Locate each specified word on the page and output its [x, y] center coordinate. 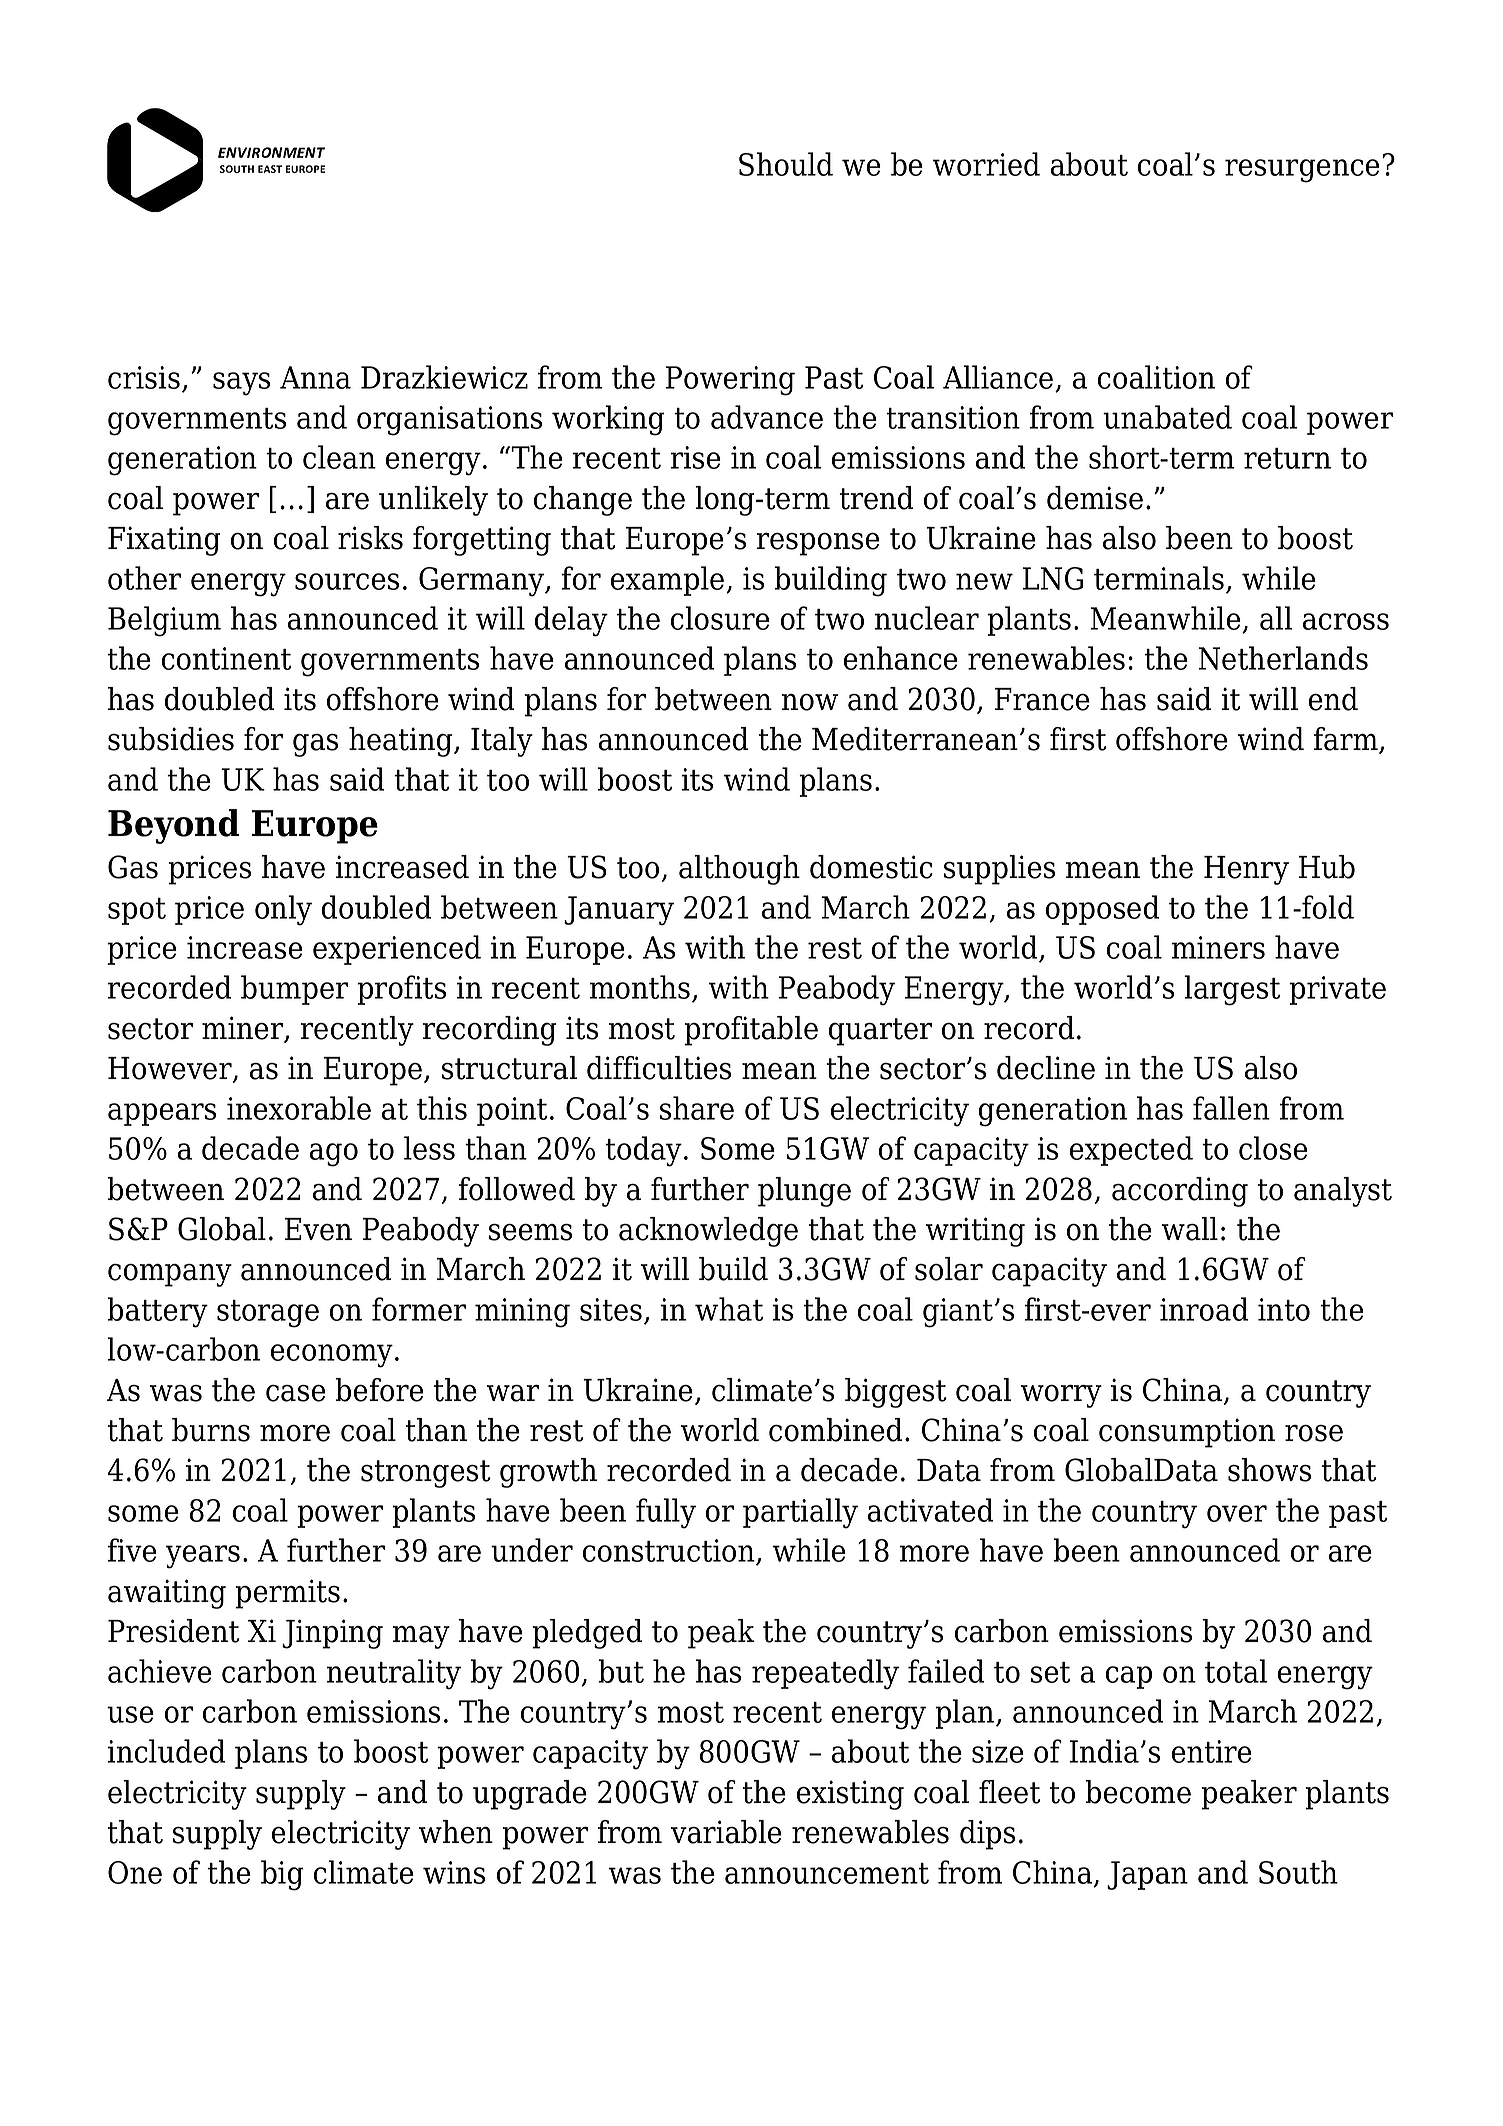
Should [786, 164]
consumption [1187, 1433]
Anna [315, 377]
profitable [751, 1031]
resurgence [1302, 171]
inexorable [299, 1108]
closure [720, 618]
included [167, 1751]
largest [1232, 990]
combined [836, 1430]
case [296, 1393]
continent [226, 658]
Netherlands [1283, 658]
